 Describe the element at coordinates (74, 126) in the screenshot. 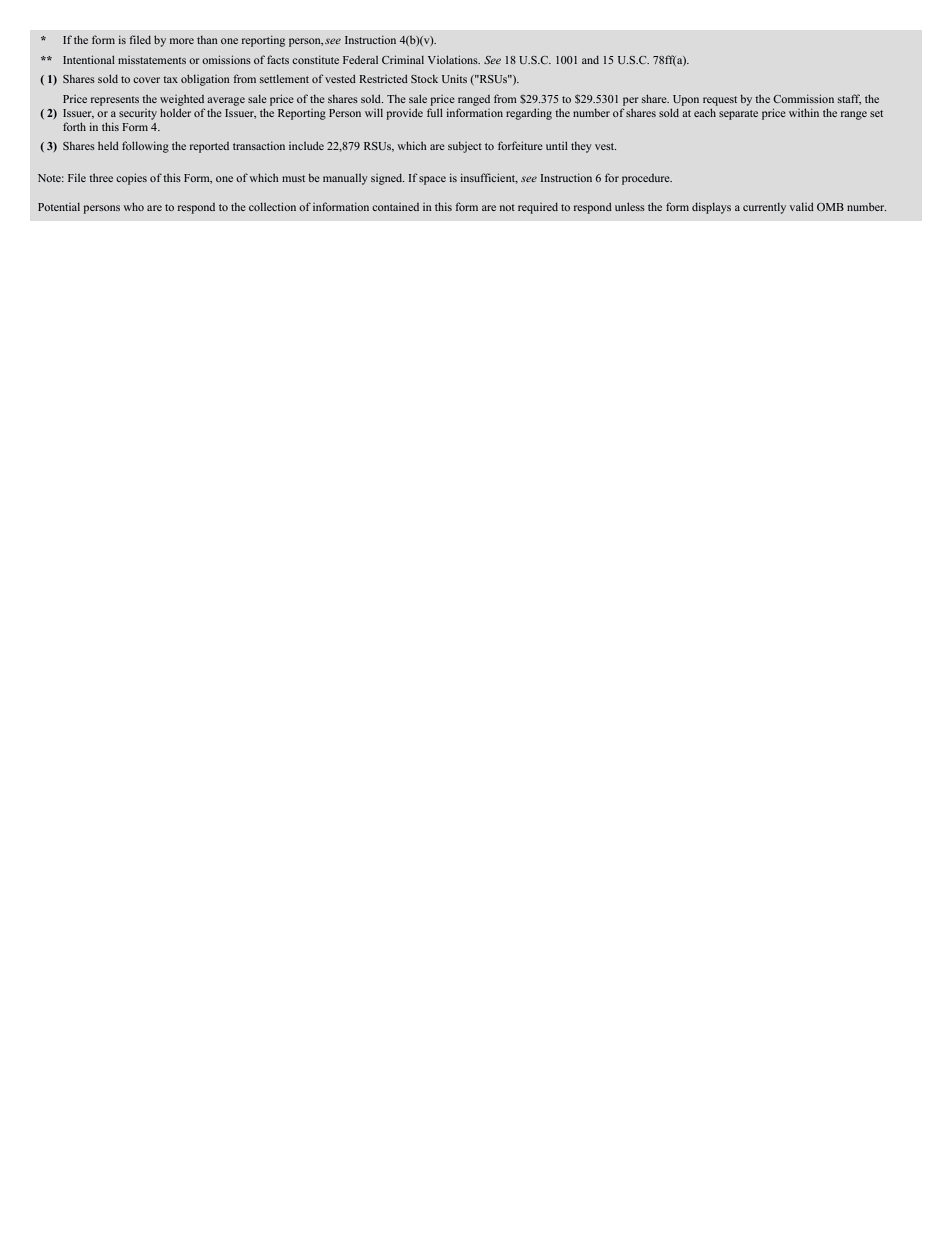

I see `forth` at that location.
